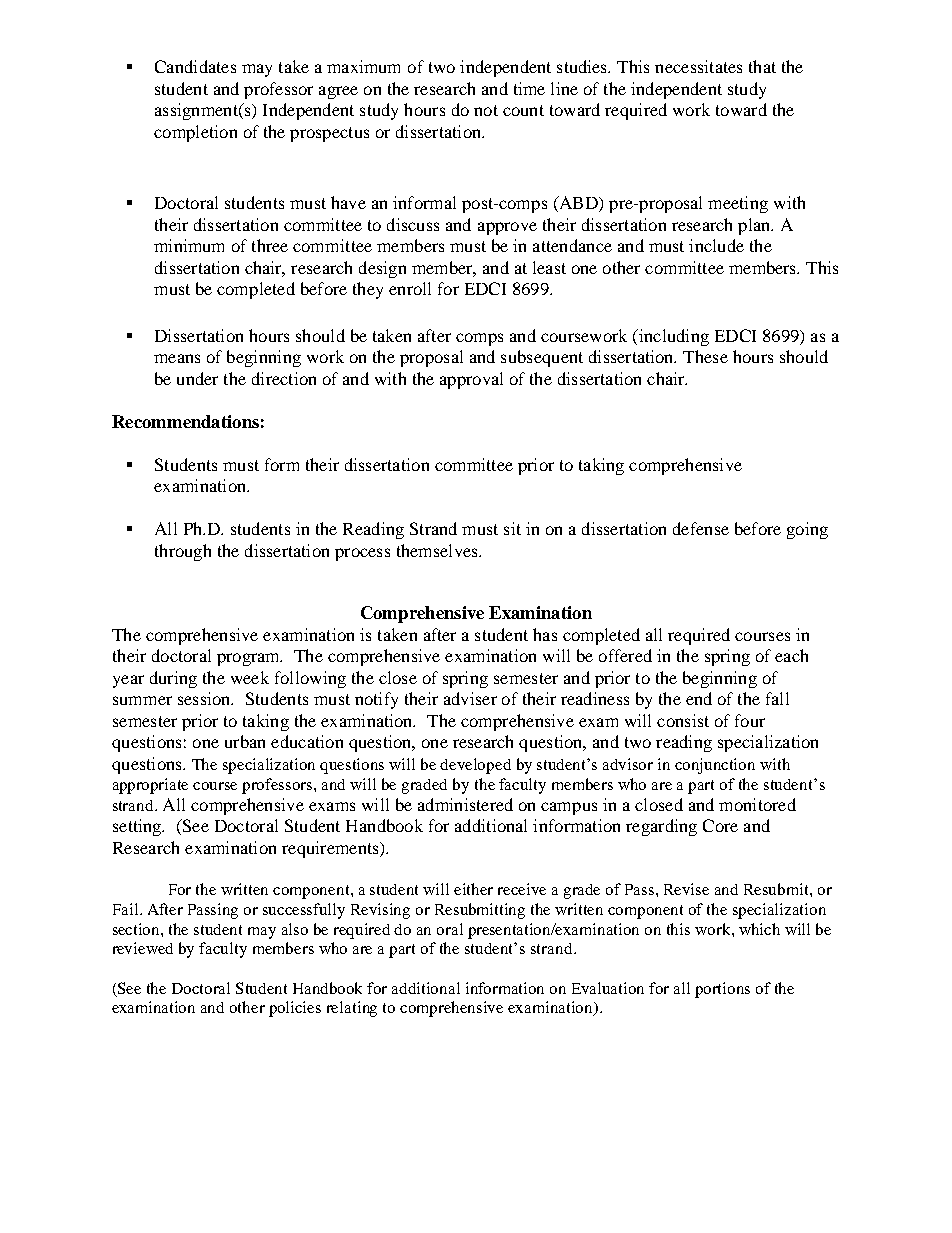 The image size is (952, 1233). I want to click on necessitates, so click(698, 66).
